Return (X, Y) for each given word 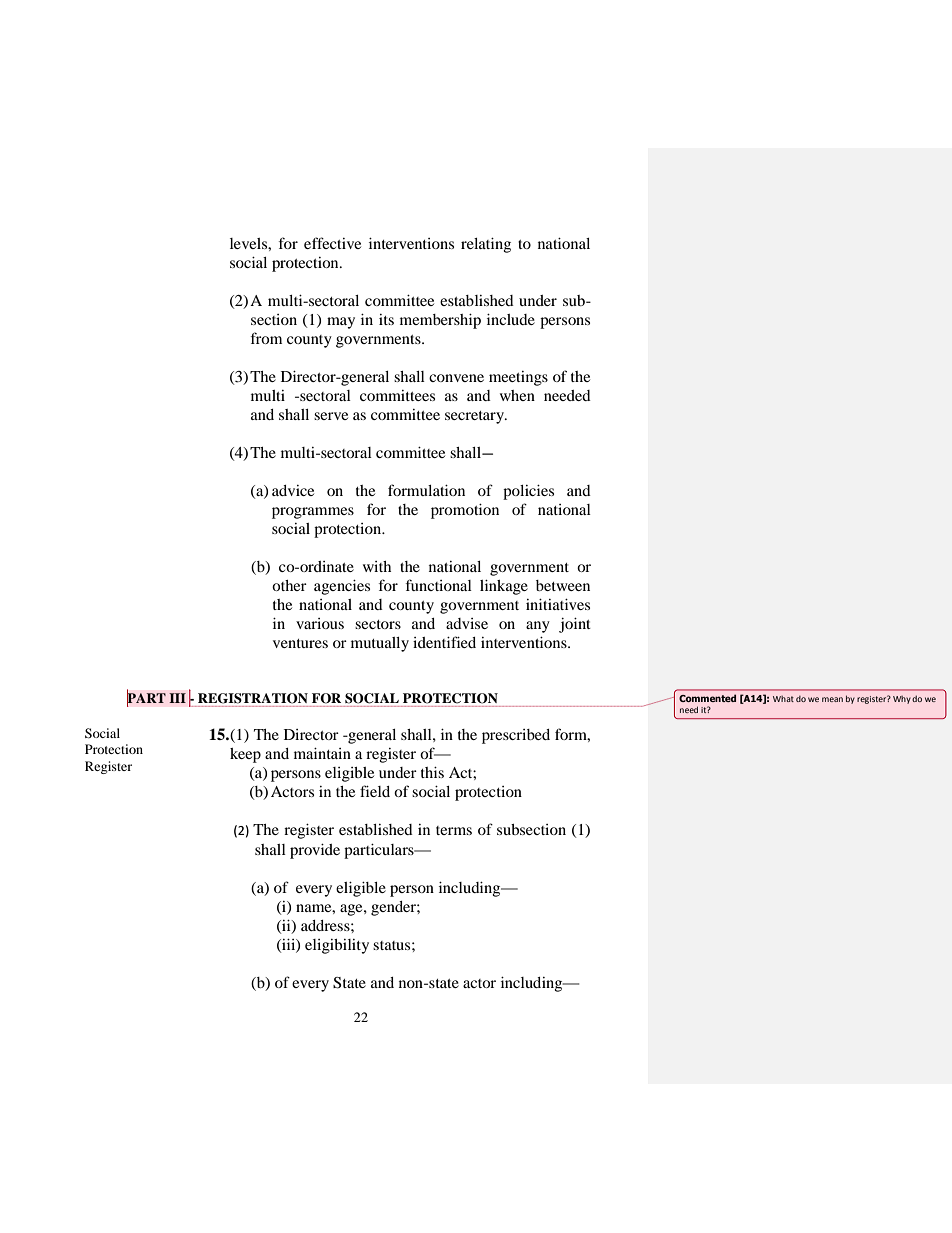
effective (332, 243)
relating (486, 245)
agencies (342, 587)
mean (832, 699)
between (563, 585)
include (511, 319)
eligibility (337, 946)
